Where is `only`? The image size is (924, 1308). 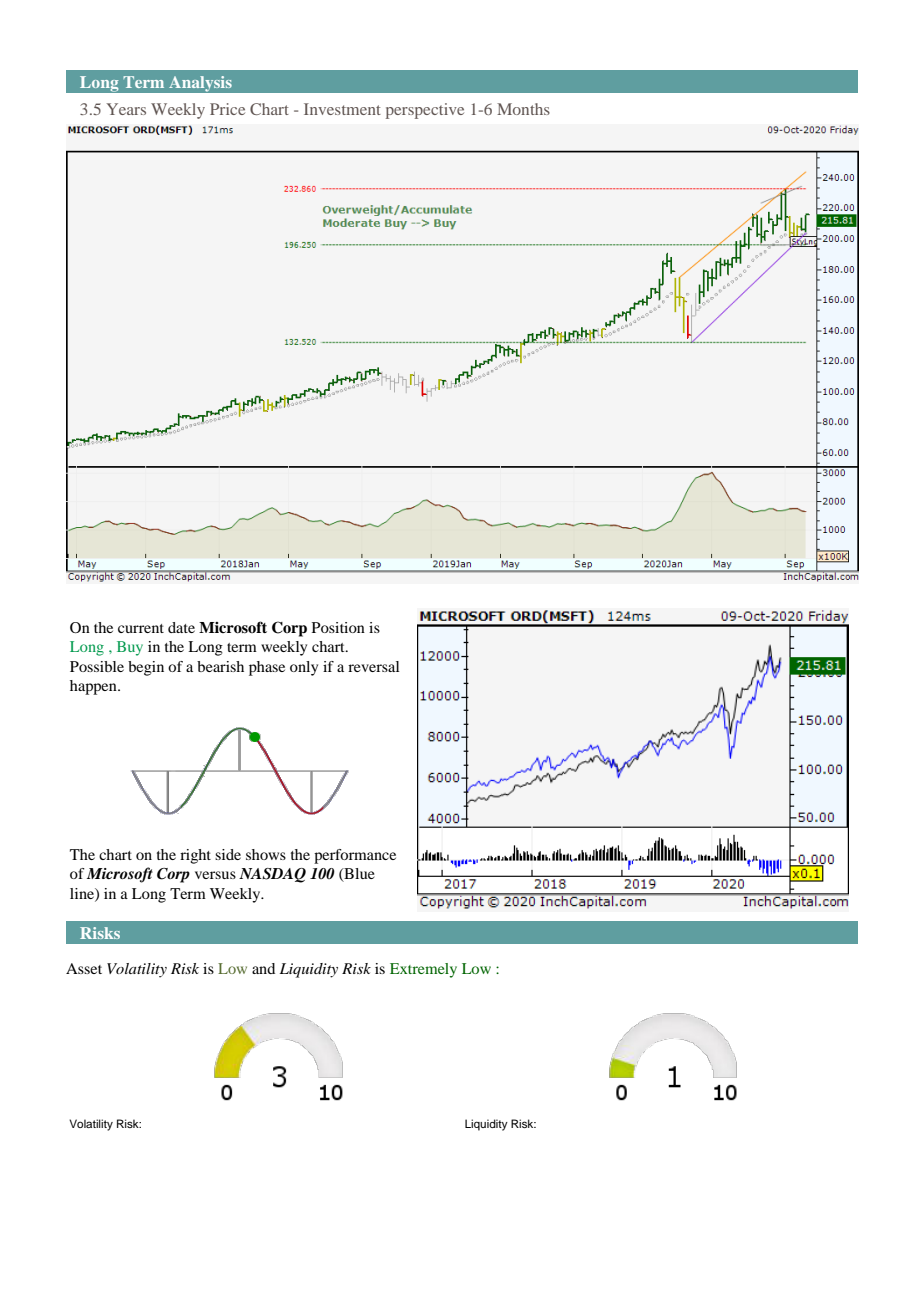
only is located at coordinates (304, 668).
